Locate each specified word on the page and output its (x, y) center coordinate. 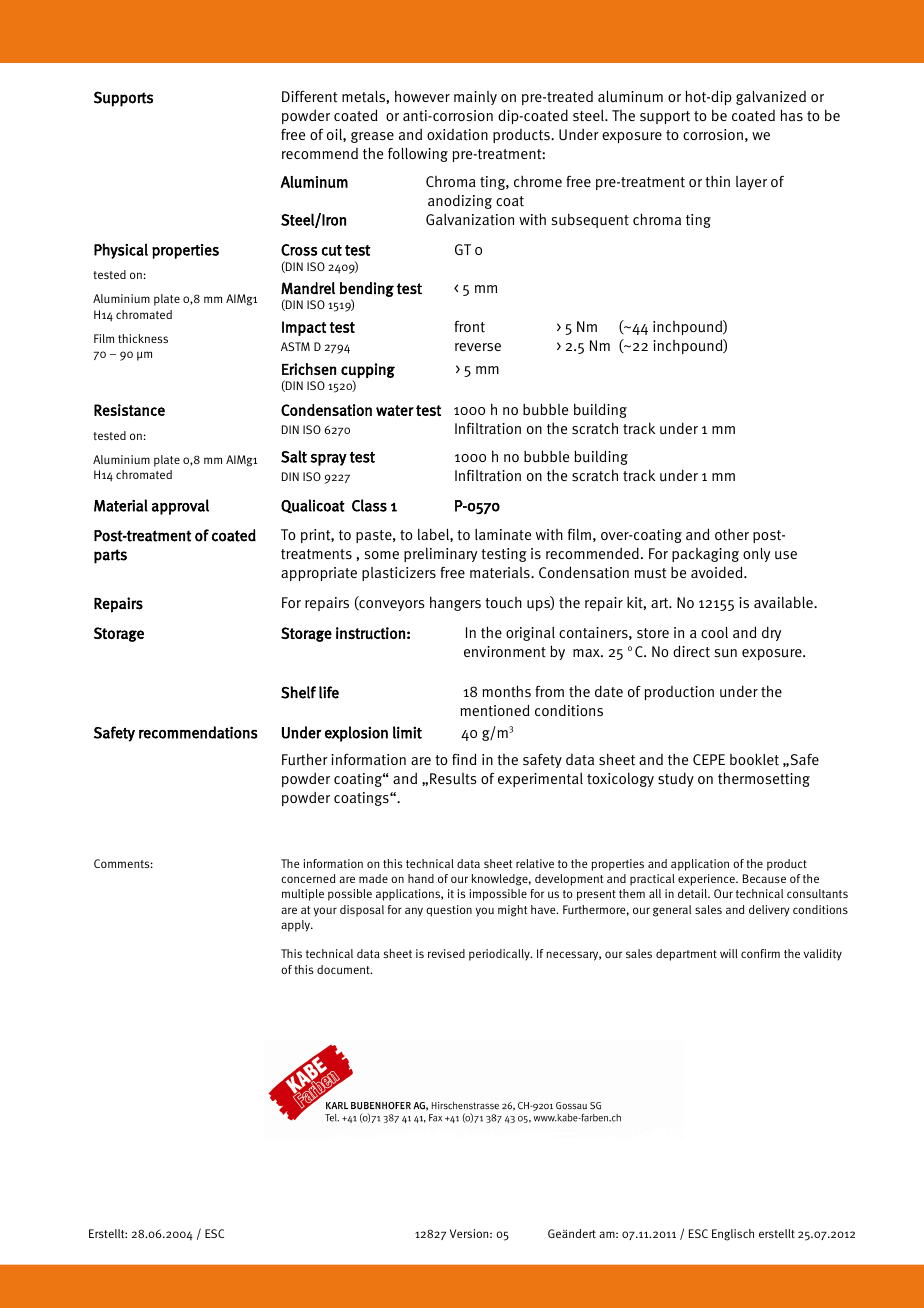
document (344, 969)
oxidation (457, 135)
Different (309, 97)
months (506, 691)
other (732, 534)
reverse (478, 347)
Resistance (129, 410)
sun (725, 653)
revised (446, 953)
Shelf (298, 692)
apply (296, 926)
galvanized (771, 98)
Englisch (733, 1235)
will (729, 953)
